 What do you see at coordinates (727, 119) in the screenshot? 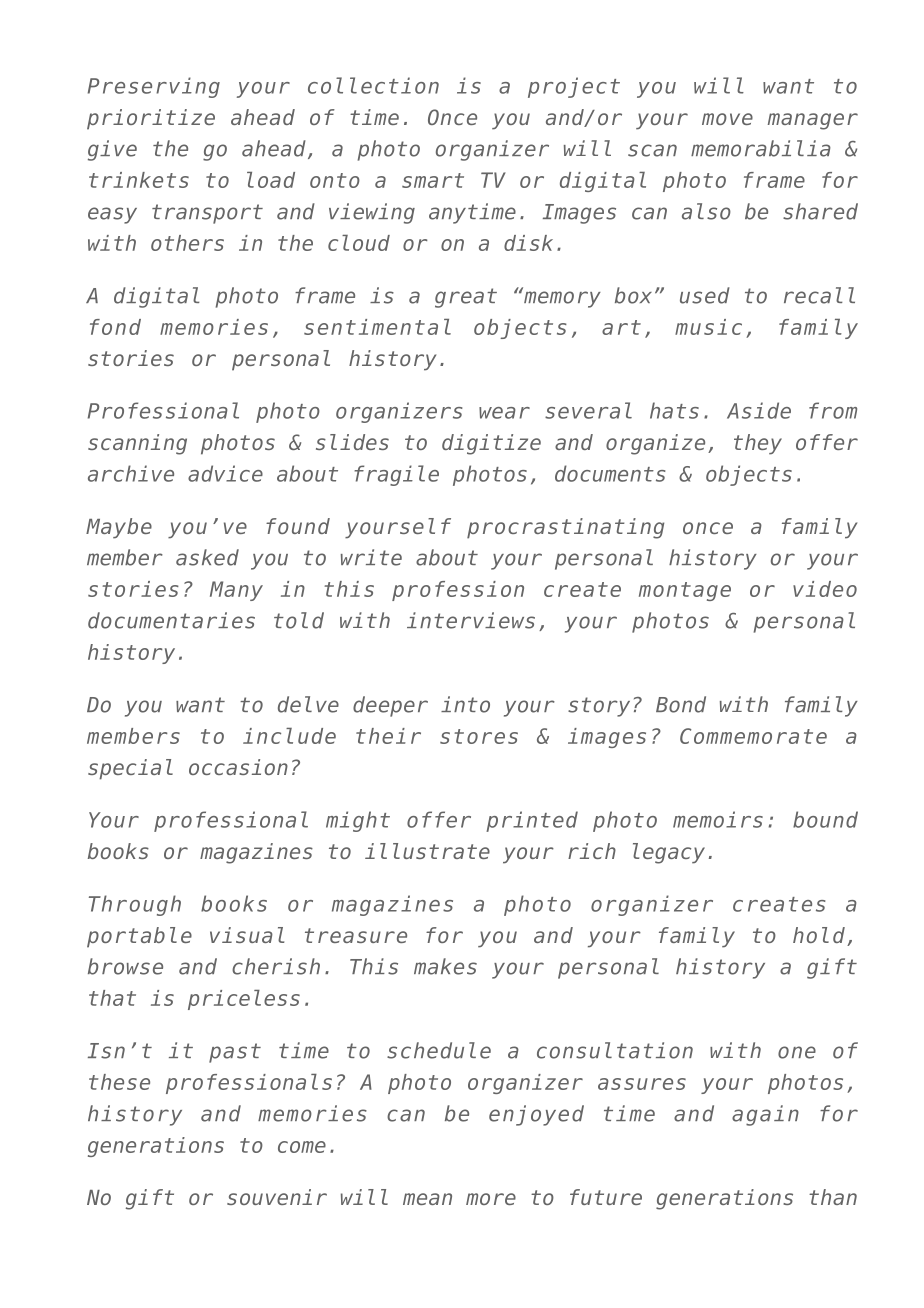
I see `move` at bounding box center [727, 119].
